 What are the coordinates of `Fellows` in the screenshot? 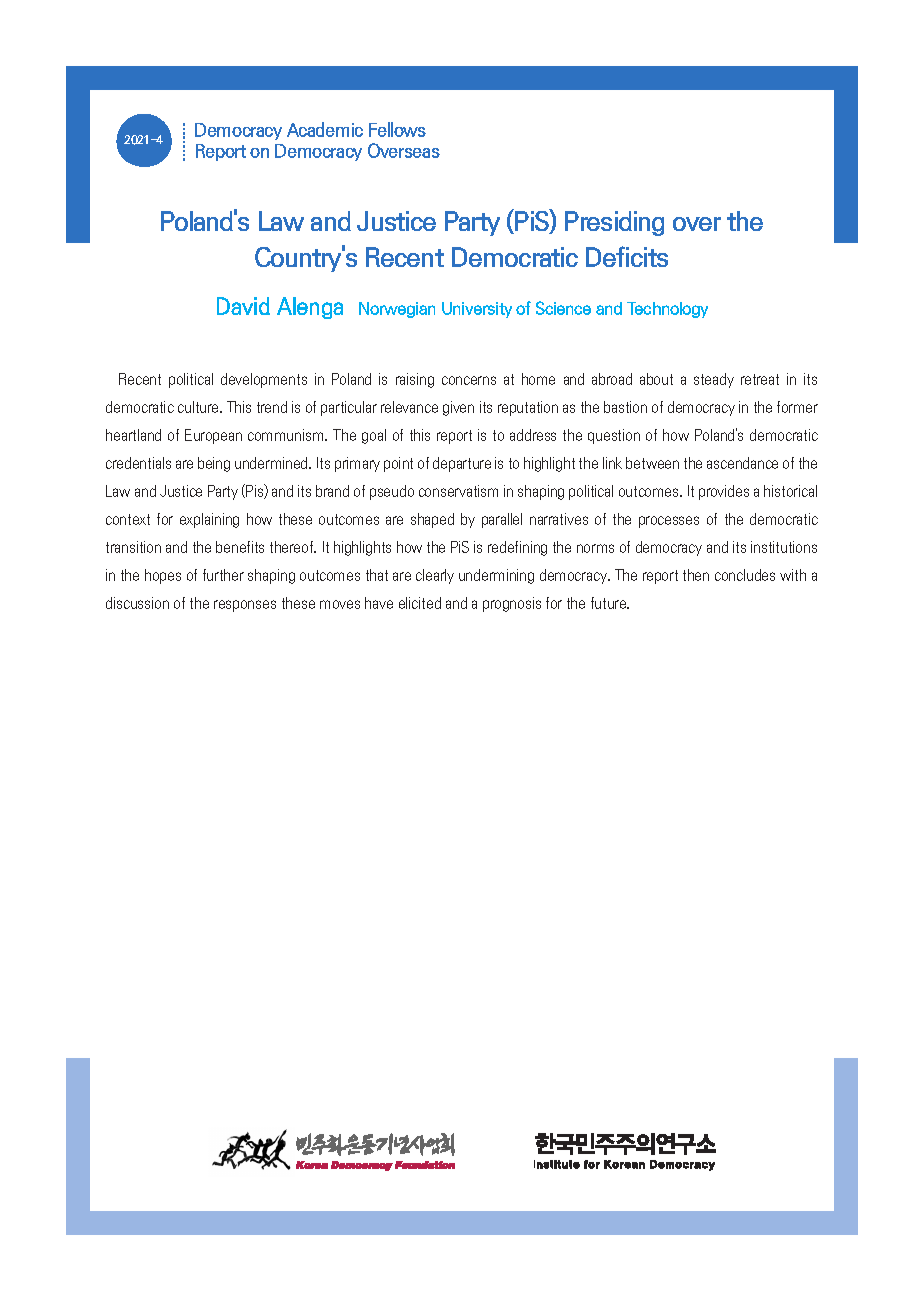 It's located at (397, 129).
